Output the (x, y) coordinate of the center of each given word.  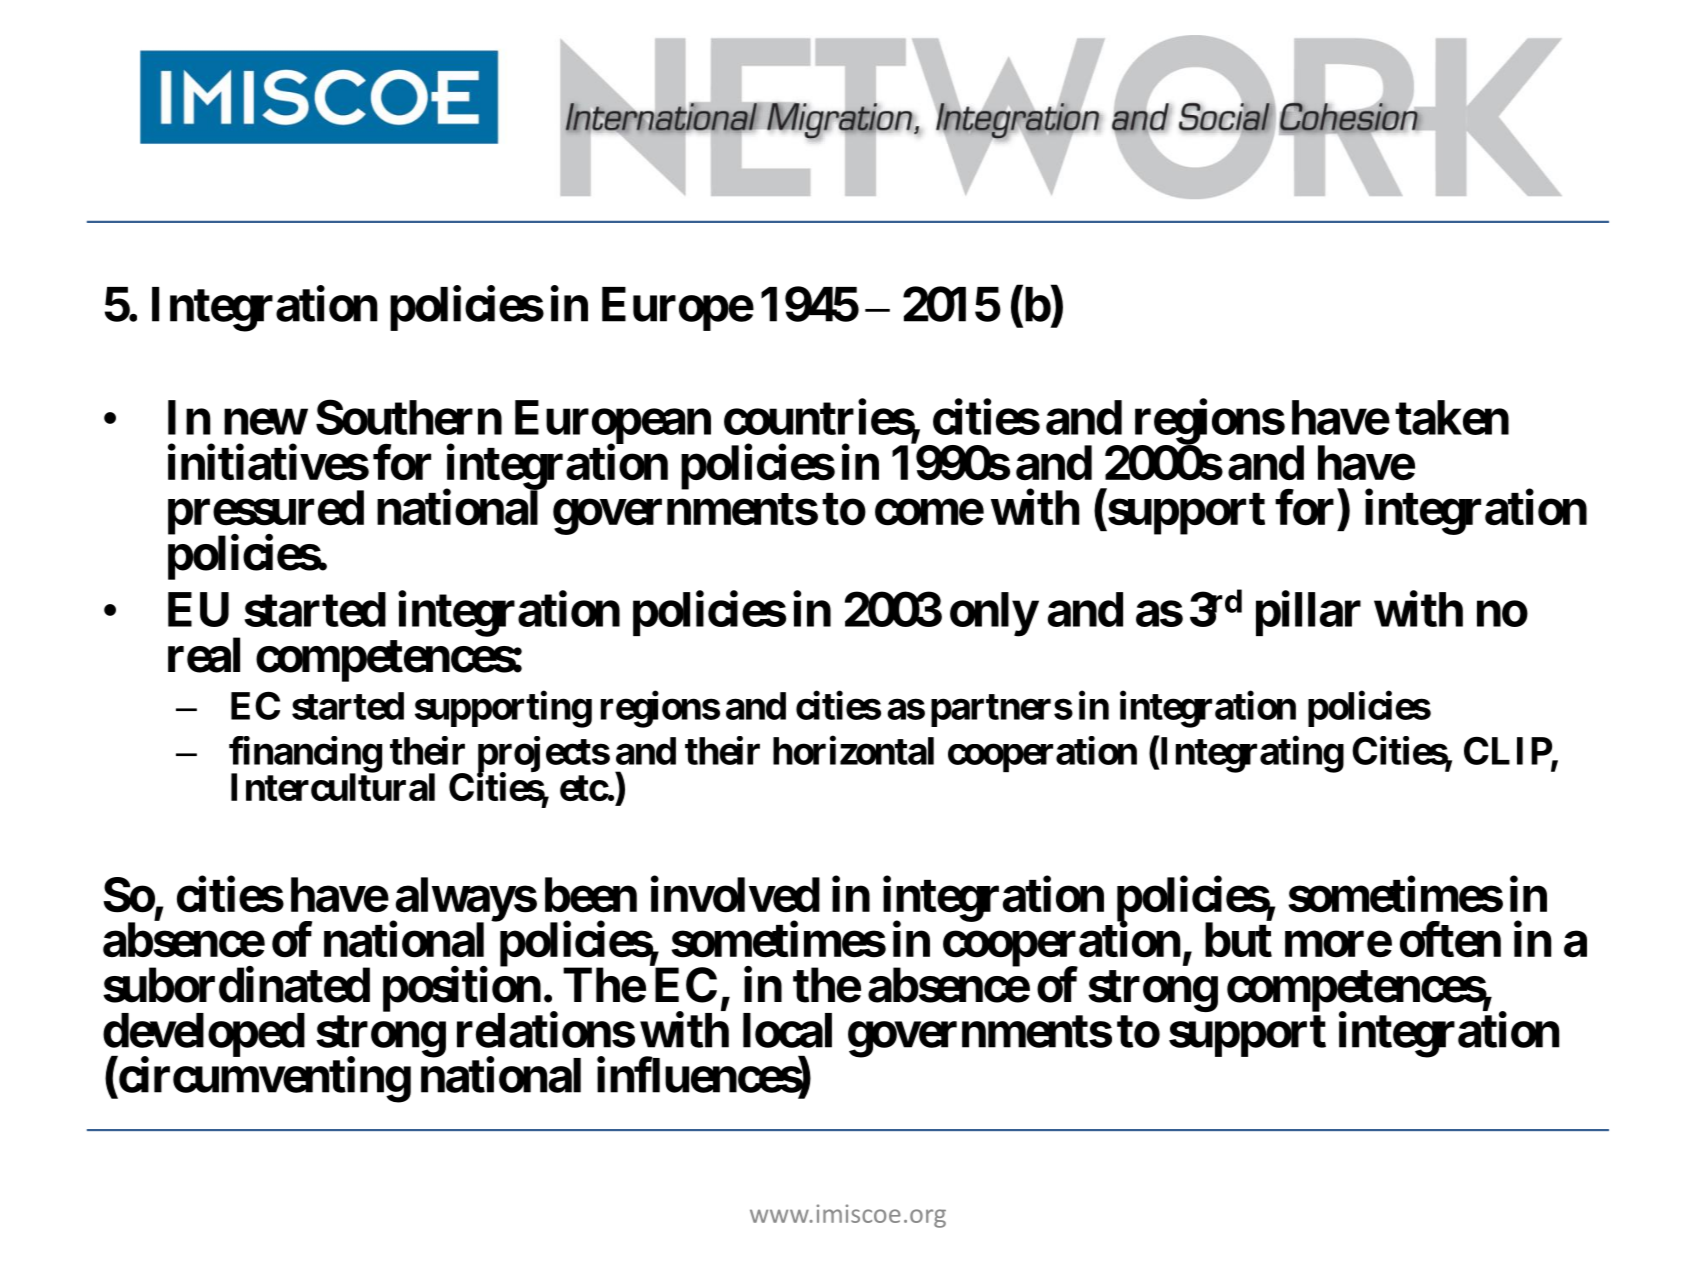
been (591, 895)
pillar (1308, 613)
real (204, 655)
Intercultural (333, 787)
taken (1452, 417)
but (1238, 939)
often (1450, 940)
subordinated (236, 985)
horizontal (853, 750)
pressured (266, 513)
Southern (409, 417)
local (787, 1030)
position (462, 990)
